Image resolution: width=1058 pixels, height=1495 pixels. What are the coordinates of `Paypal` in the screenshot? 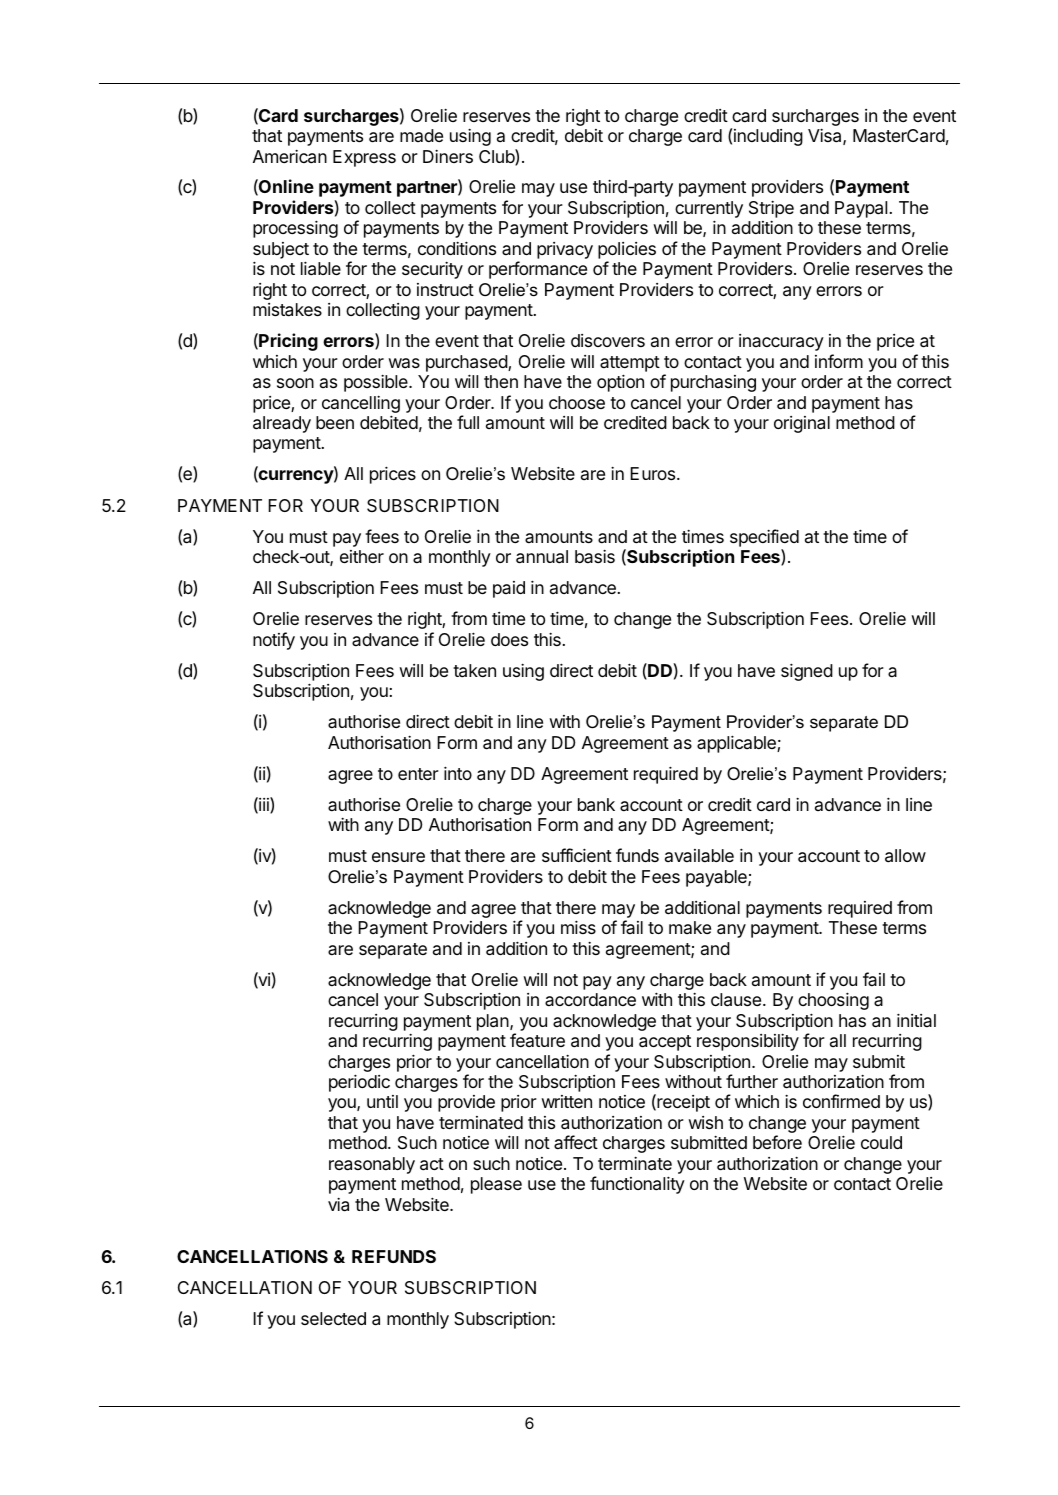 It's located at (861, 209).
